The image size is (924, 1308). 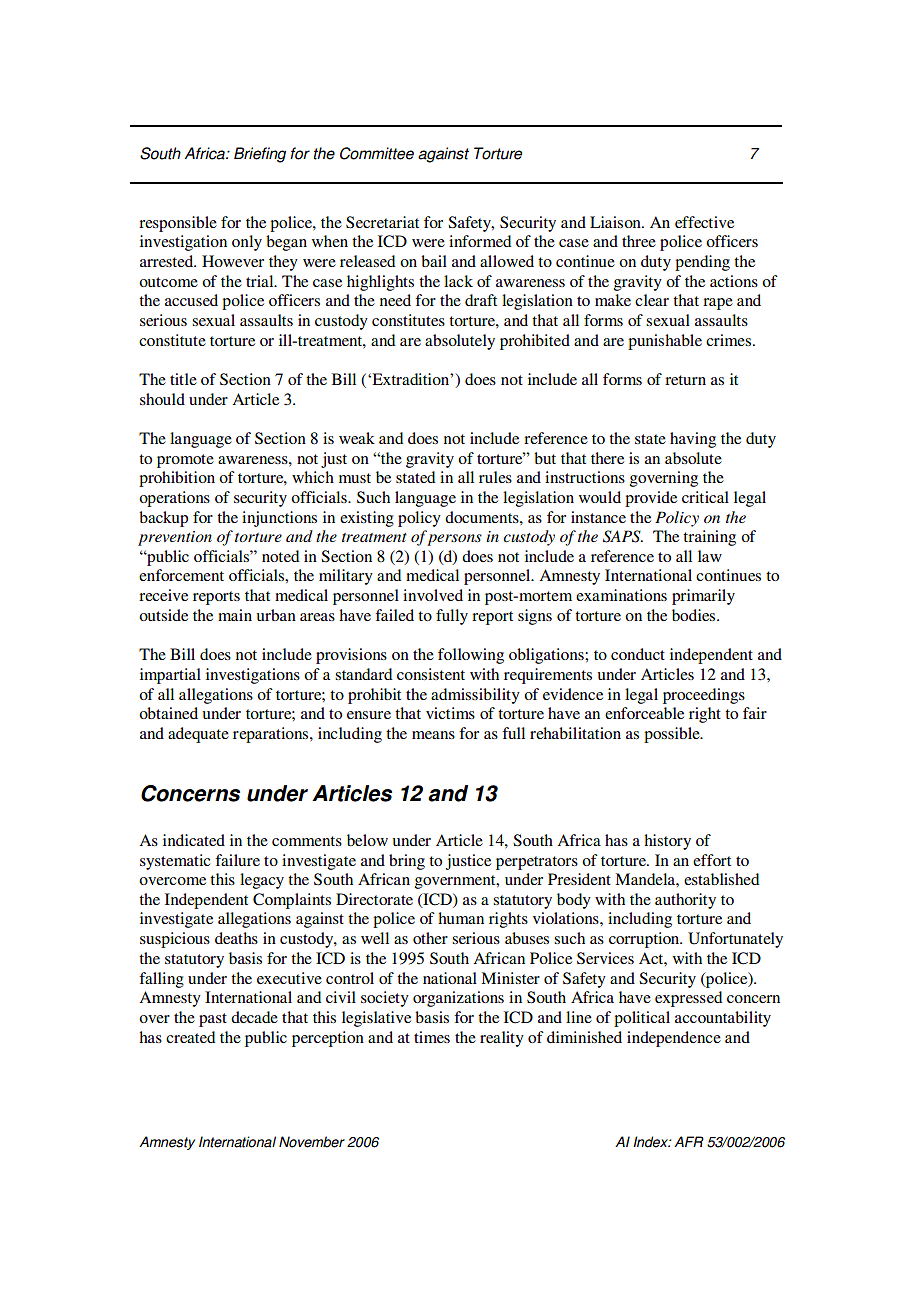 I want to click on informed, so click(x=480, y=241).
